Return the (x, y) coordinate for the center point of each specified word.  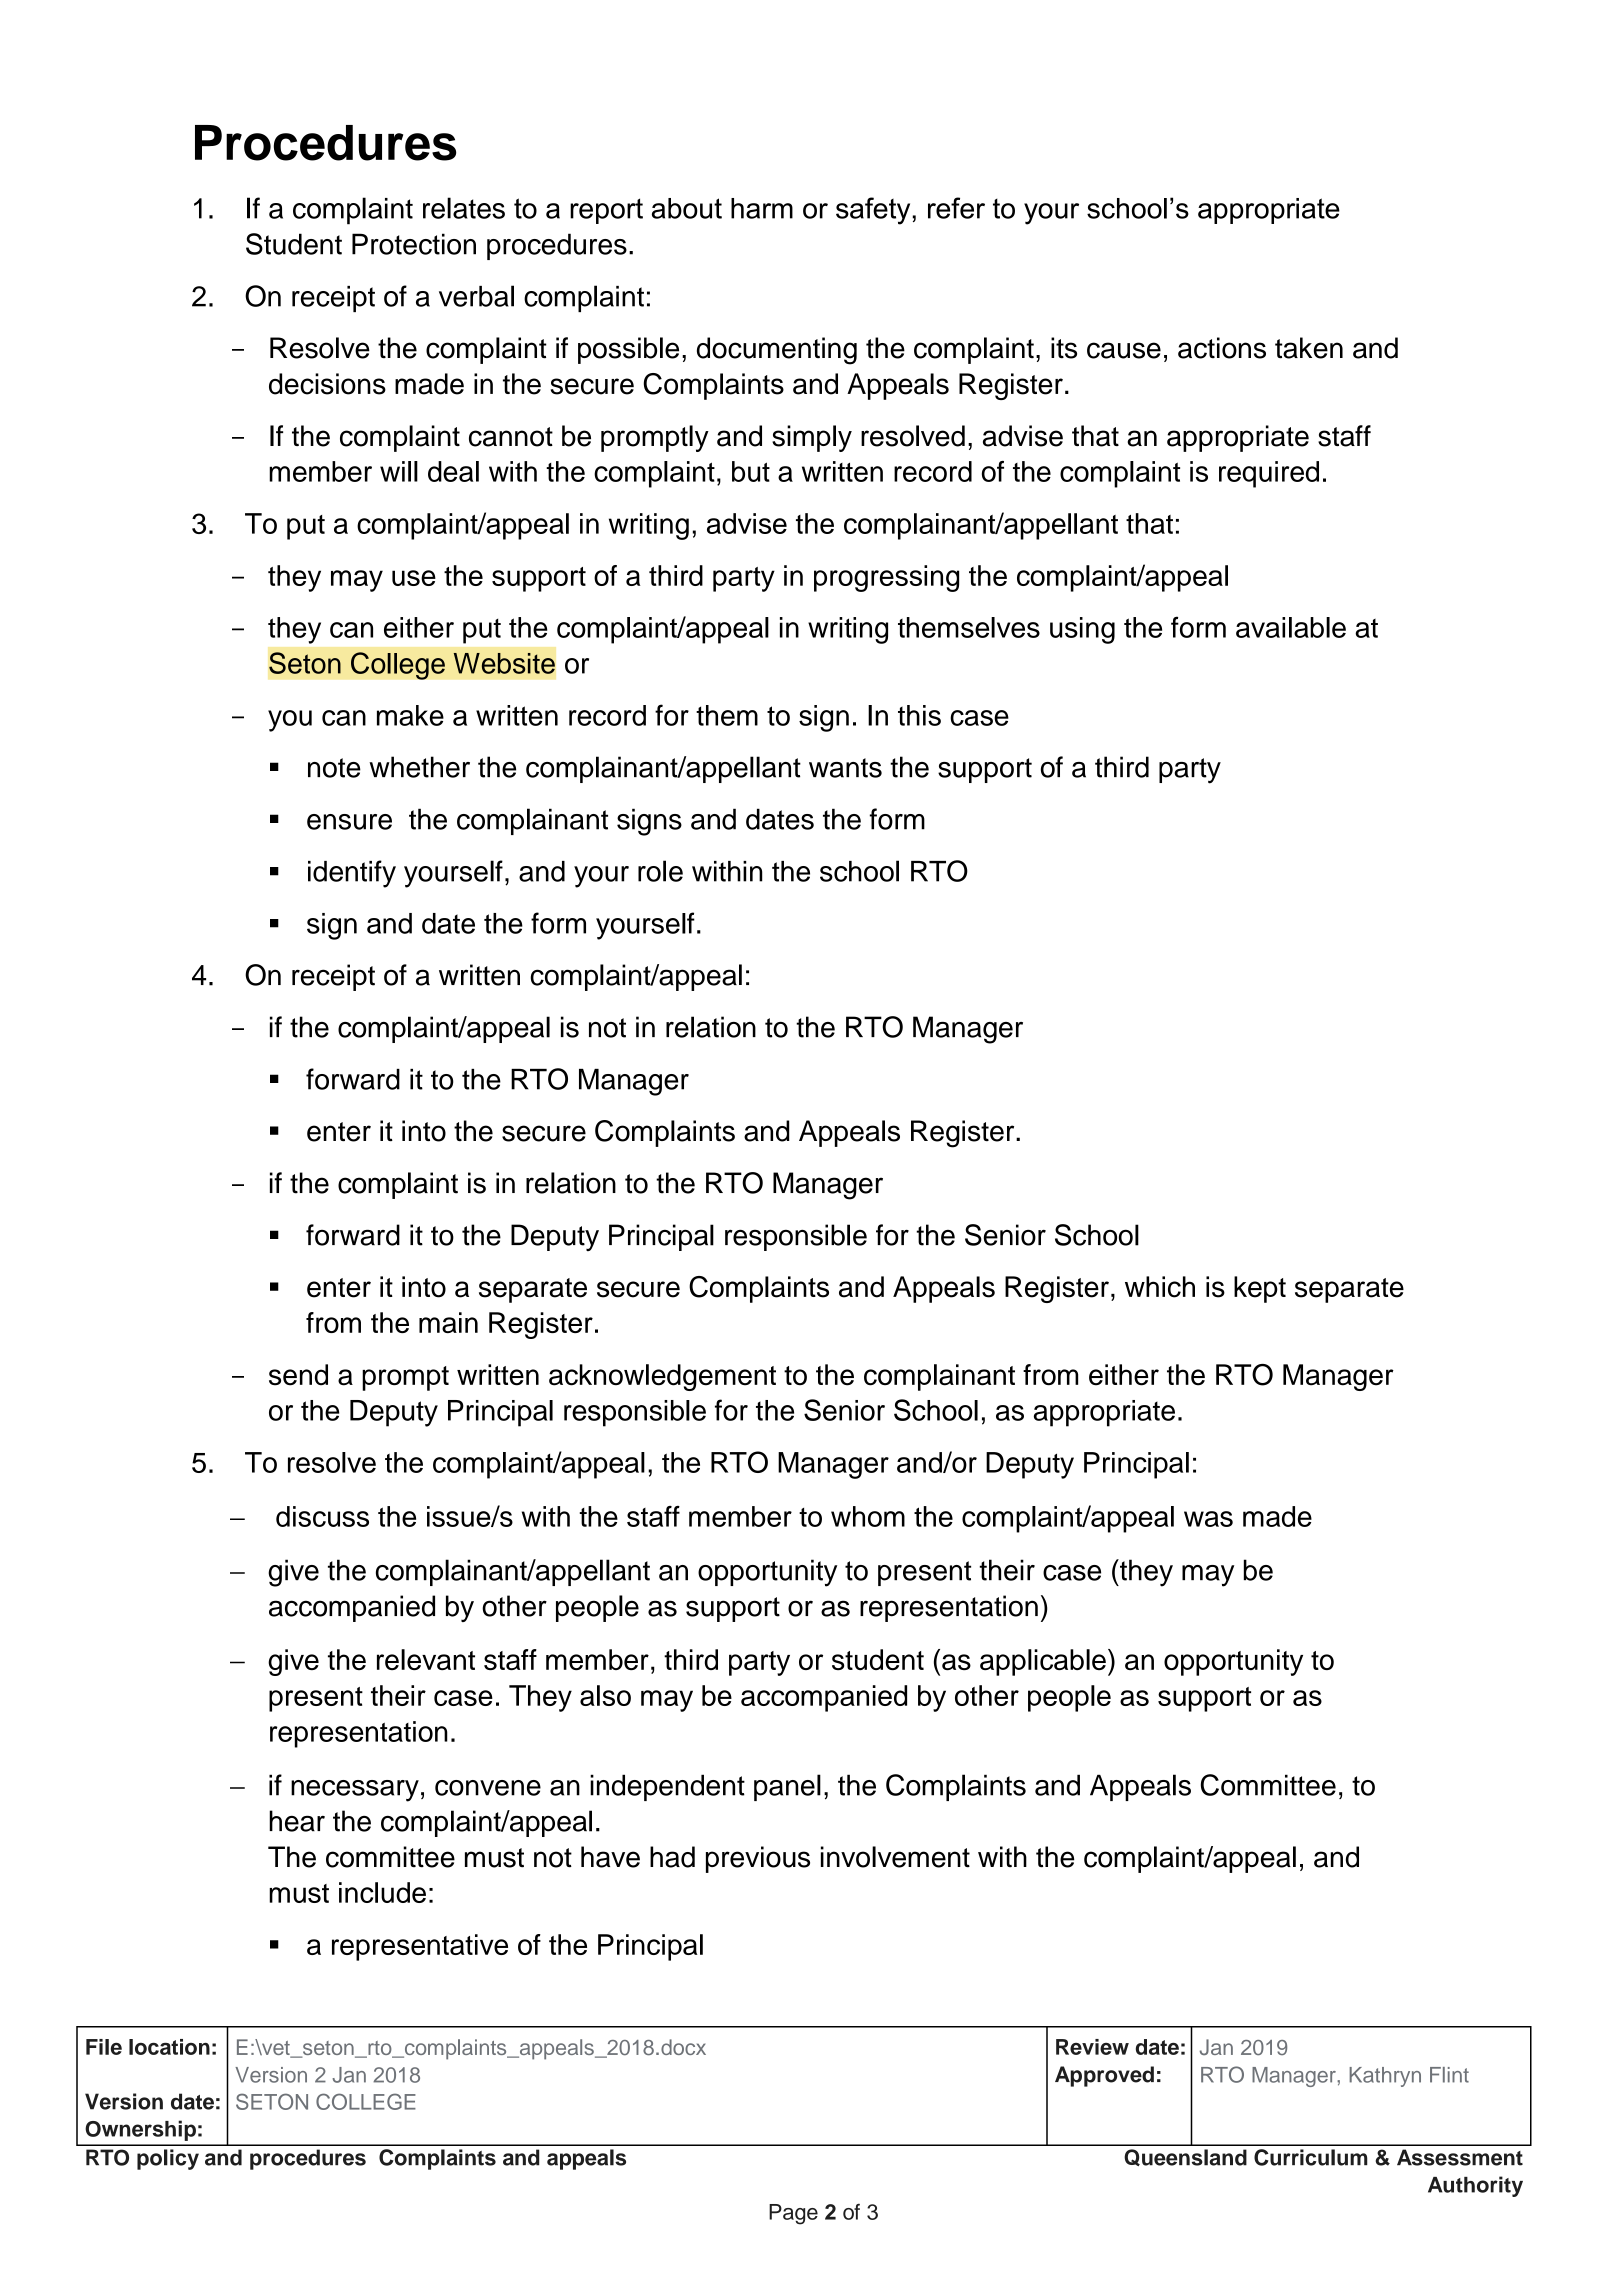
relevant (426, 1659)
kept (1260, 1289)
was (1208, 1519)
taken (1309, 348)
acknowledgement (662, 1377)
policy (168, 2159)
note (334, 768)
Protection (414, 244)
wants (845, 768)
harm (762, 208)
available (1291, 627)
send (298, 1375)
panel (787, 1787)
